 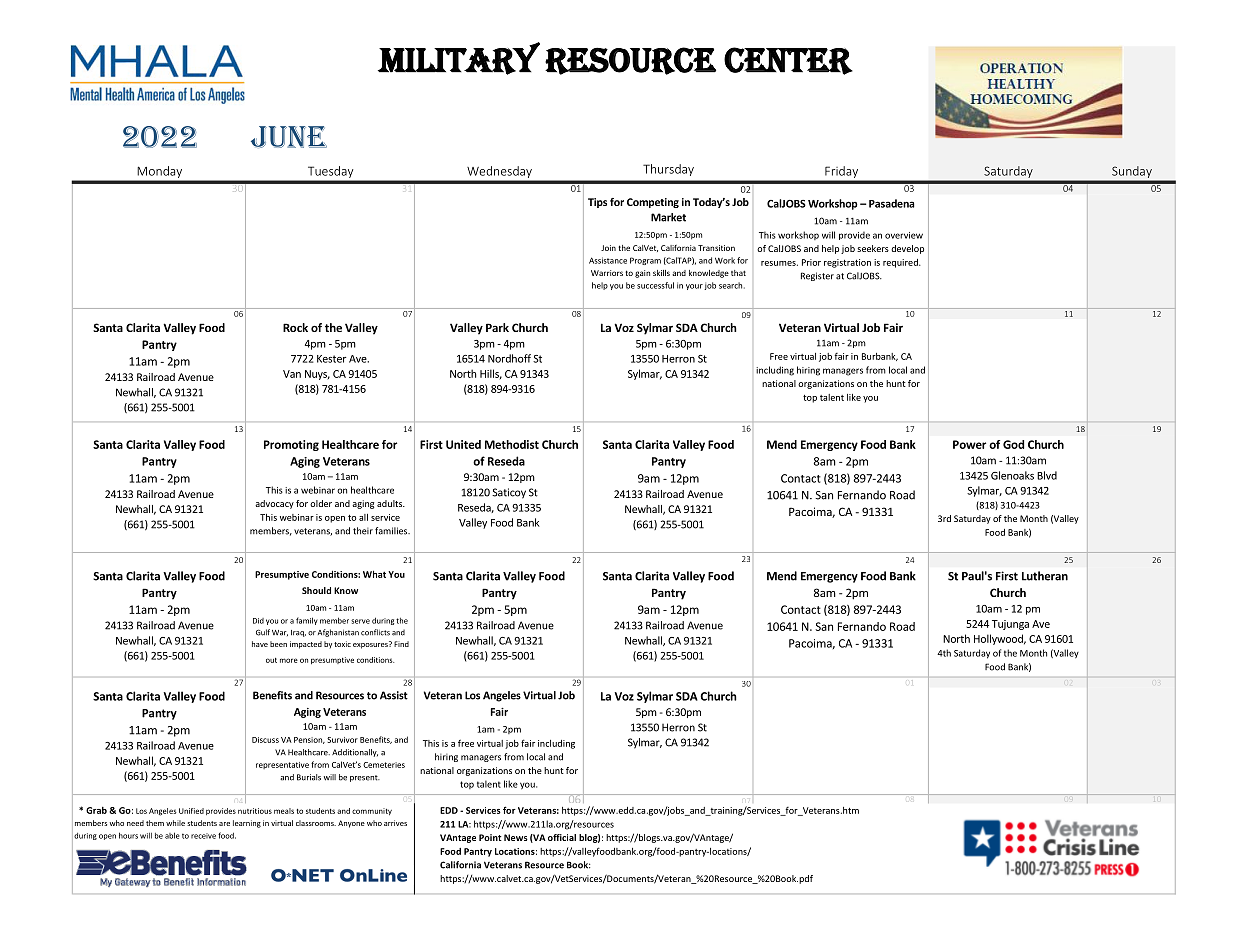 What do you see at coordinates (1045, 576) in the image?
I see `Lutheran` at bounding box center [1045, 576].
